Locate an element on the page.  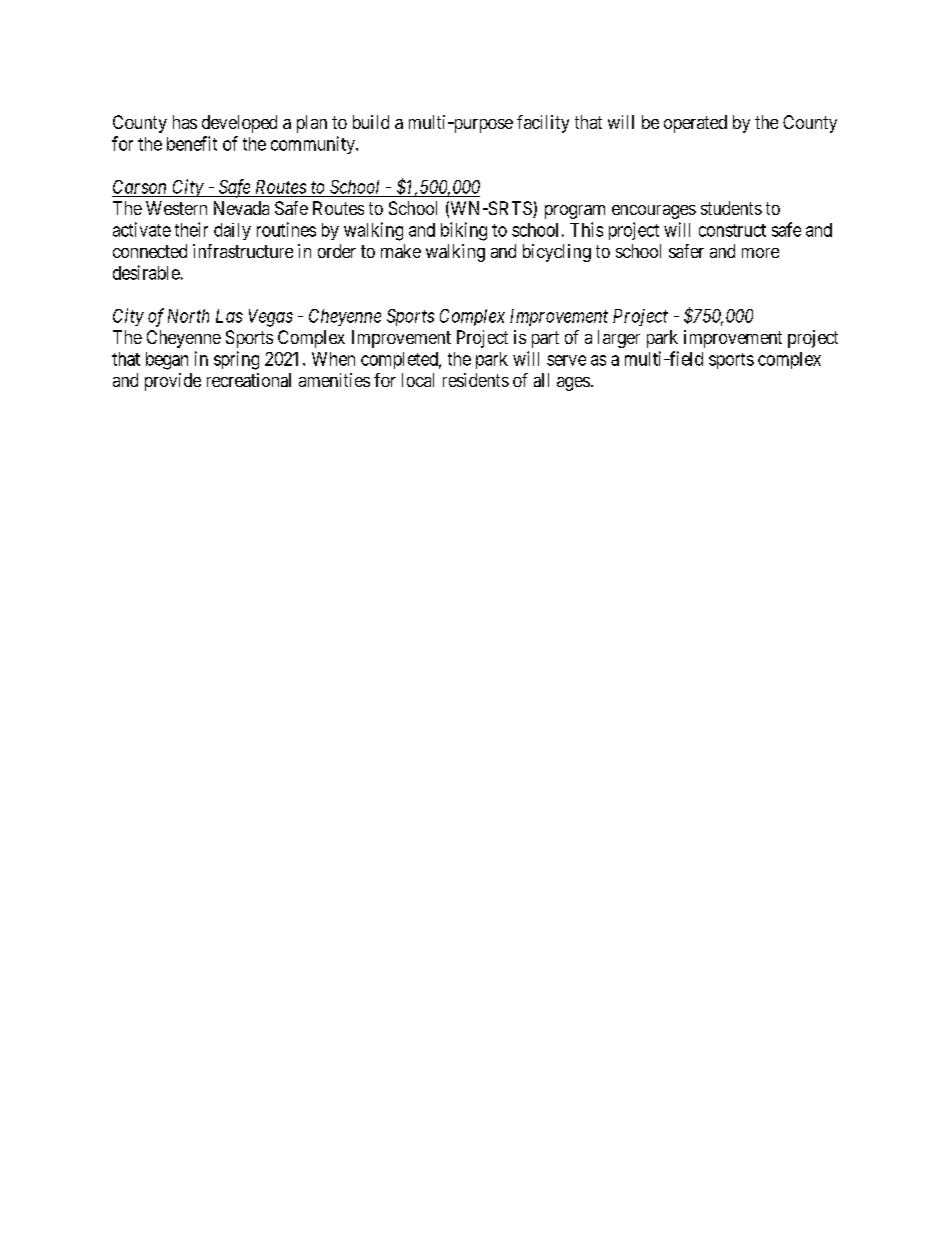
build is located at coordinates (371, 122).
